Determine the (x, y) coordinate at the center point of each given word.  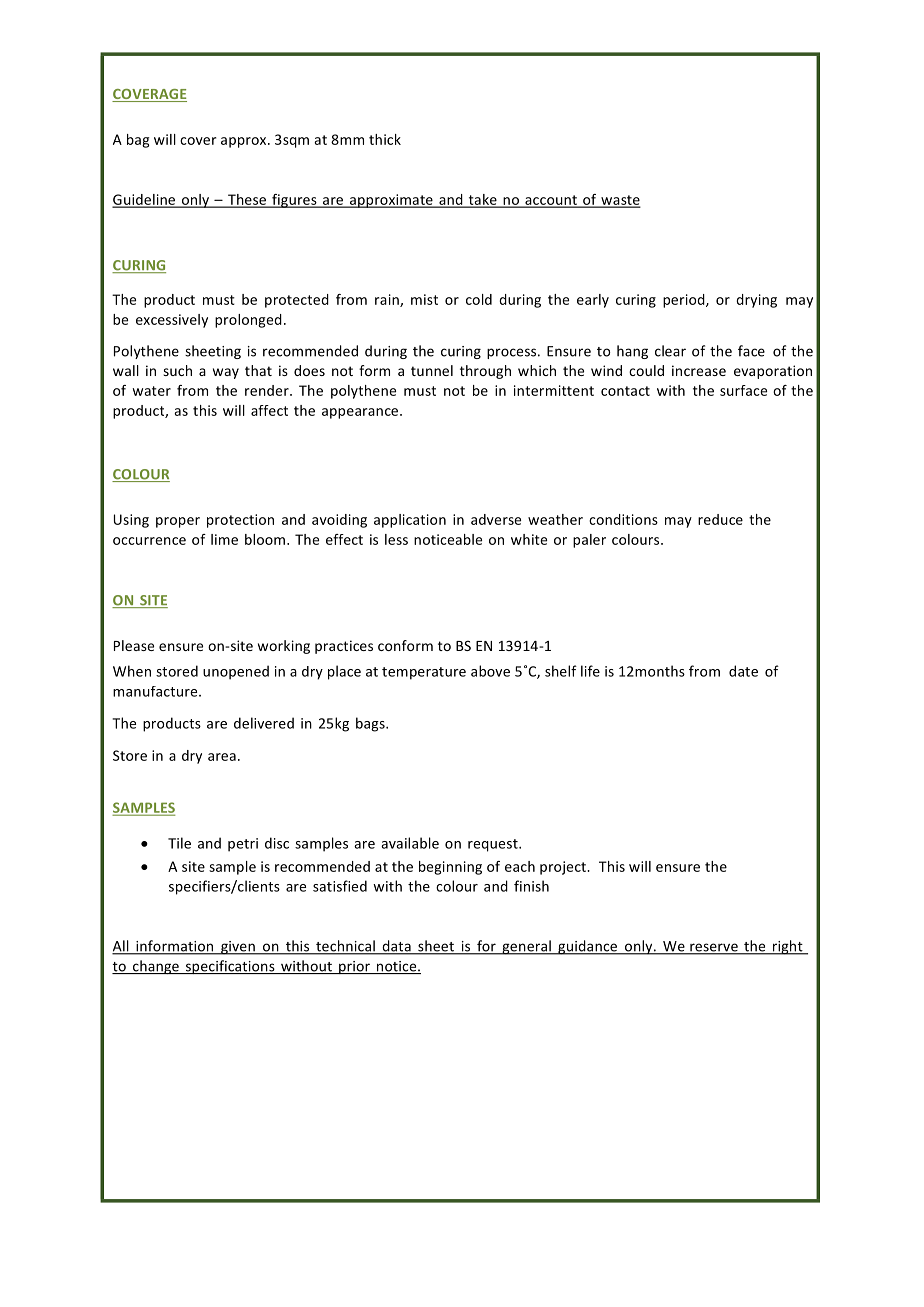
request (494, 845)
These (247, 200)
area (222, 757)
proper (178, 522)
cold (479, 299)
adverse (496, 519)
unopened (236, 672)
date (743, 671)
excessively (172, 321)
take (482, 200)
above (490, 671)
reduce (720, 519)
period (685, 301)
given (238, 948)
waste (619, 201)
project (564, 868)
